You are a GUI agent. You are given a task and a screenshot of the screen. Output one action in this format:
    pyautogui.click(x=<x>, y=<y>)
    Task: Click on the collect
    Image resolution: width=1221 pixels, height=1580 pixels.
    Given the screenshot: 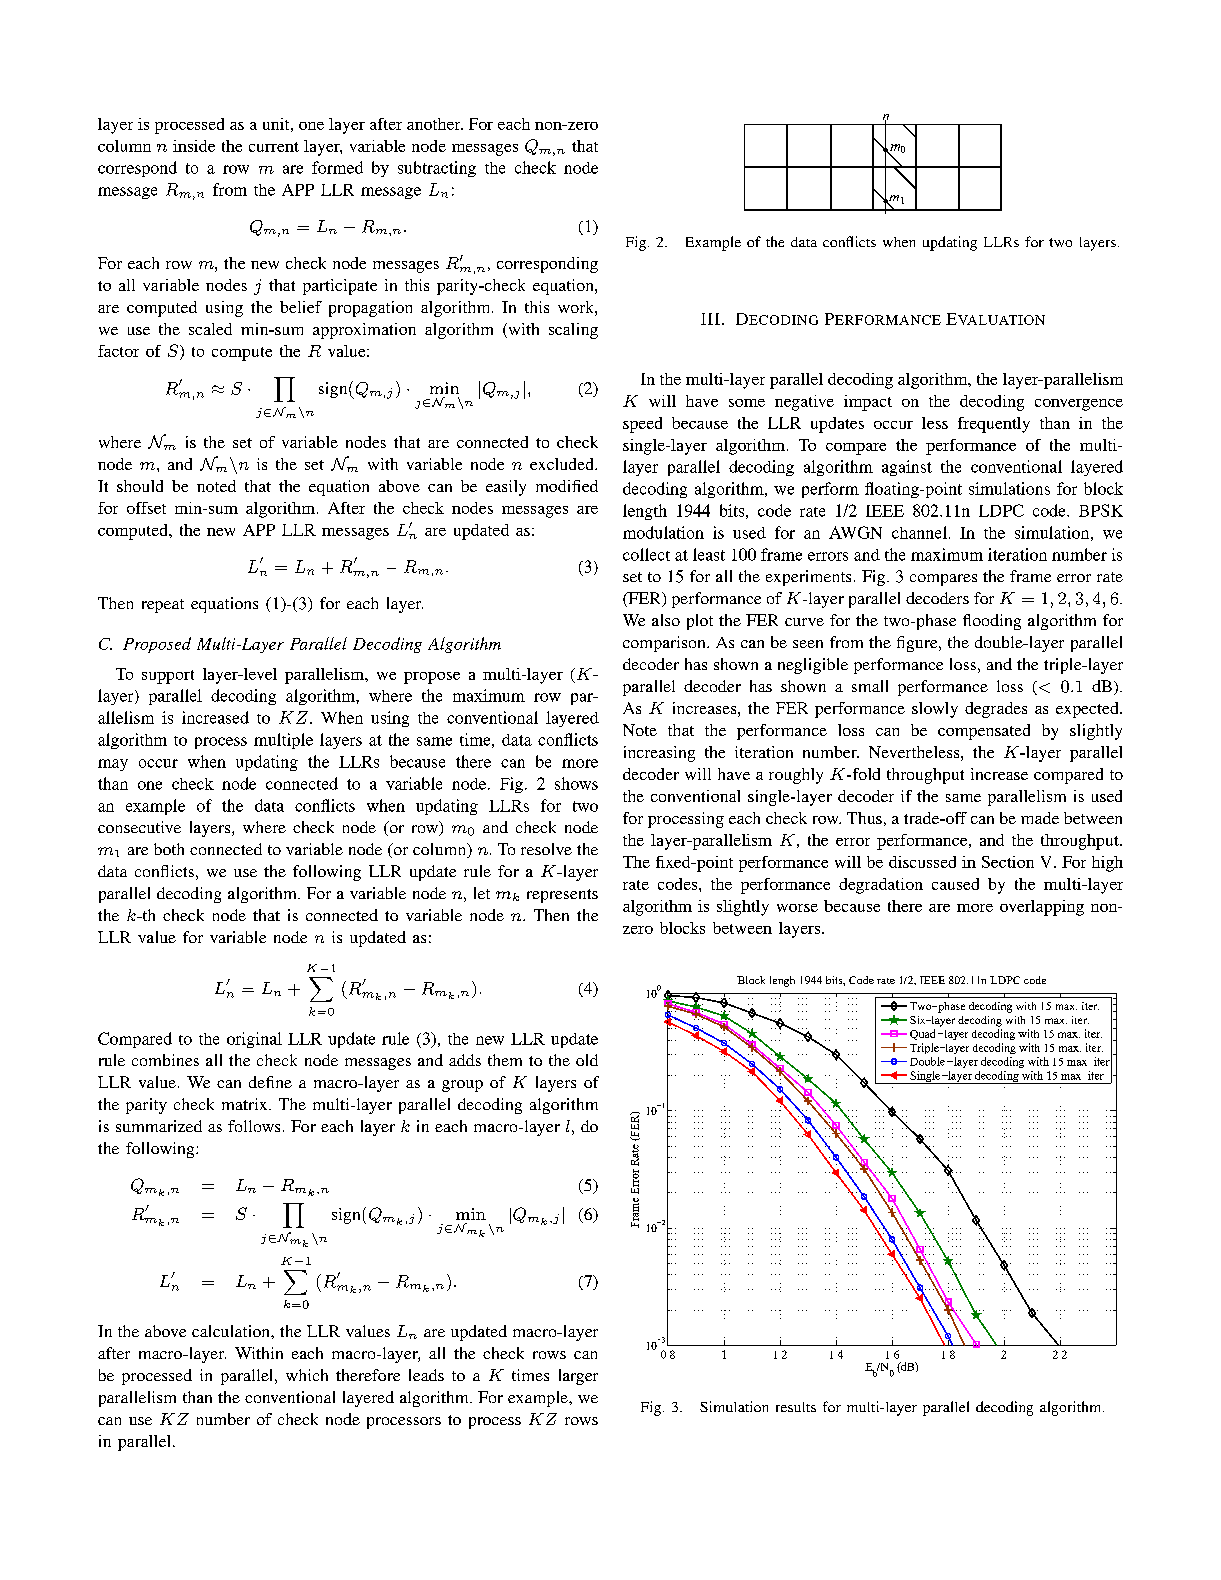 What is the action you would take?
    pyautogui.click(x=646, y=554)
